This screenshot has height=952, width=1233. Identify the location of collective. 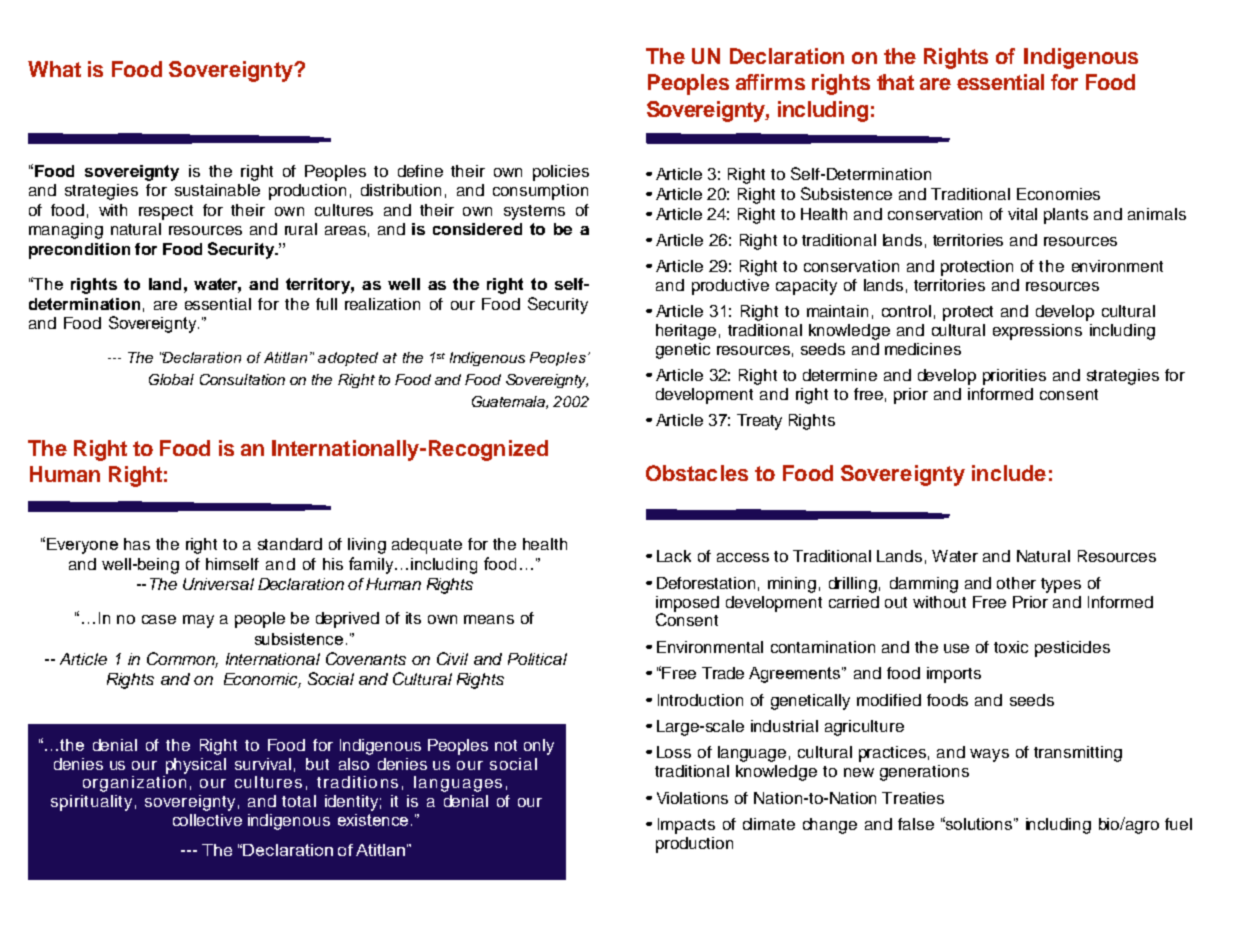
(207, 820).
